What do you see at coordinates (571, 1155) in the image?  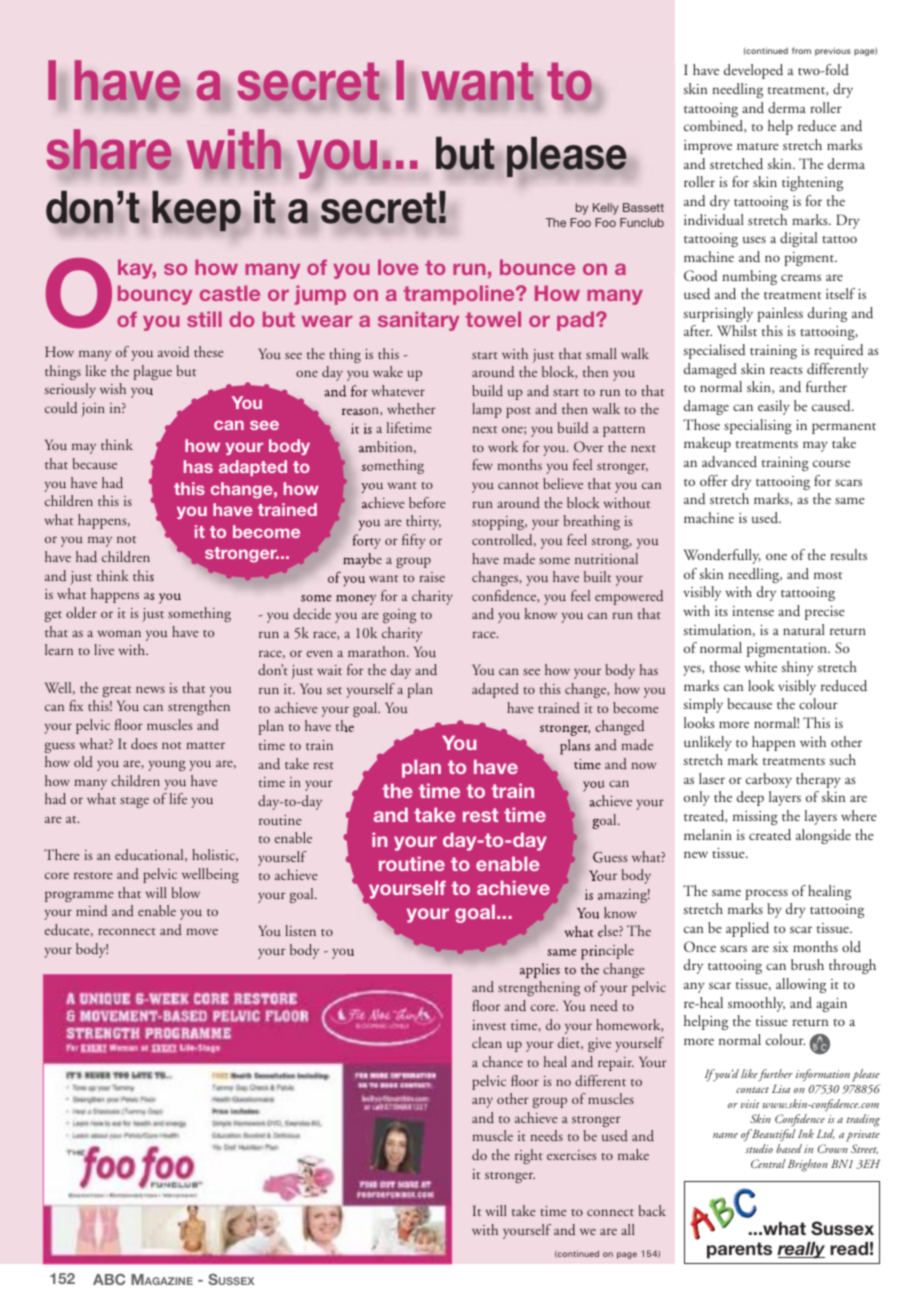 I see `exercises` at bounding box center [571, 1155].
